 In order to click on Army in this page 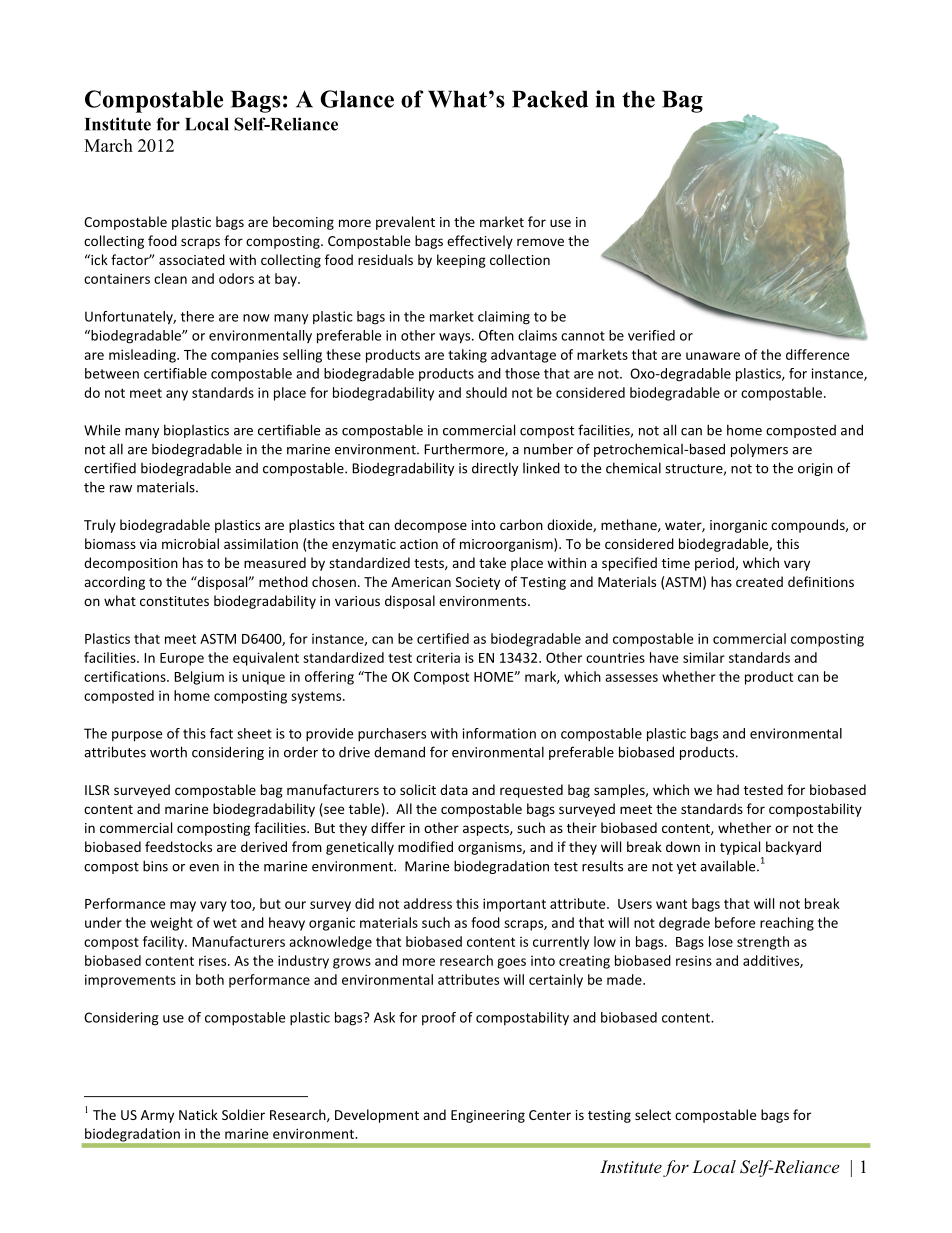, I will do `click(157, 1116)`.
